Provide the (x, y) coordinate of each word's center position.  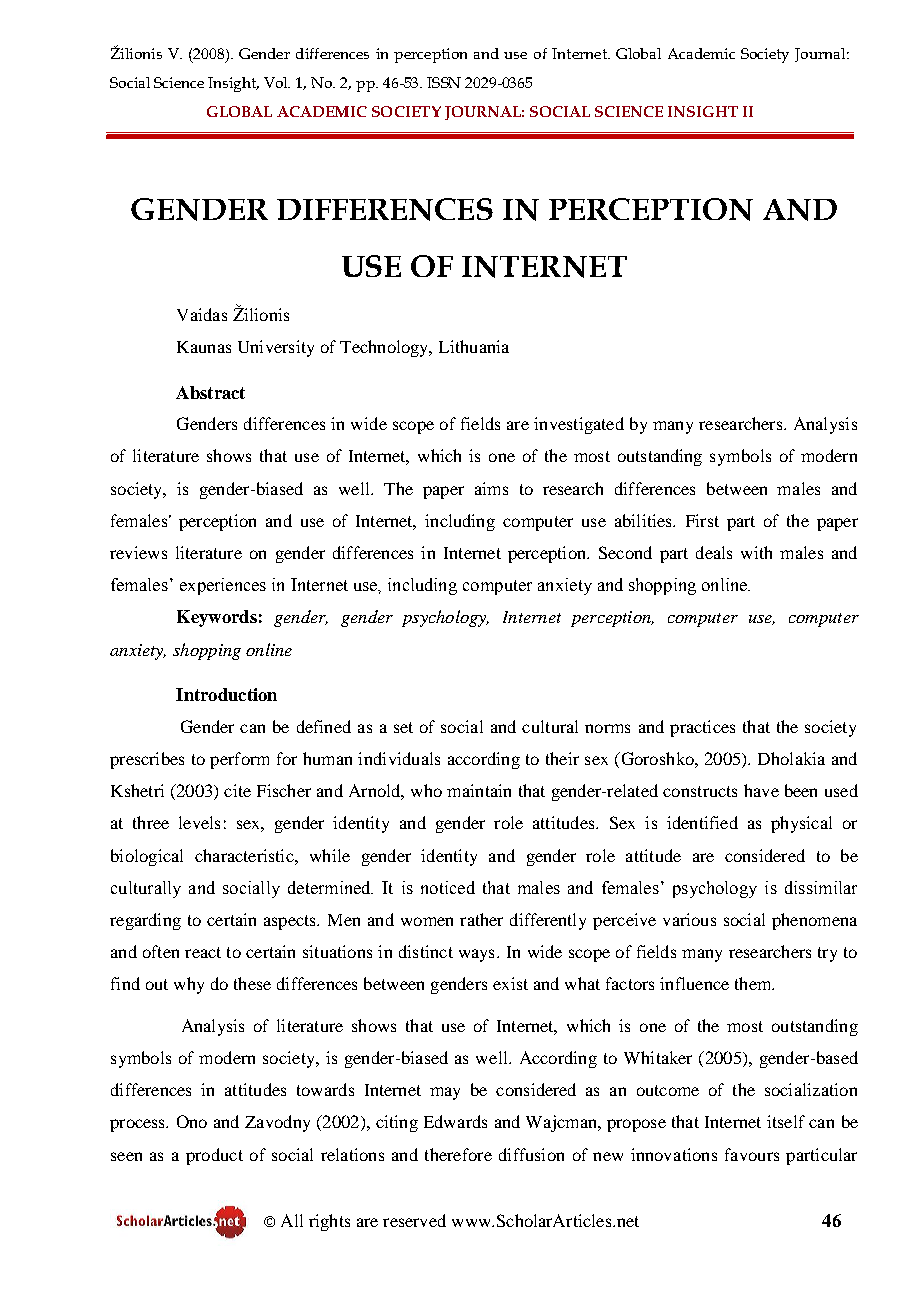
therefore (458, 1154)
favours (752, 1154)
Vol (277, 82)
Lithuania (474, 346)
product (214, 1156)
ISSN (444, 82)
